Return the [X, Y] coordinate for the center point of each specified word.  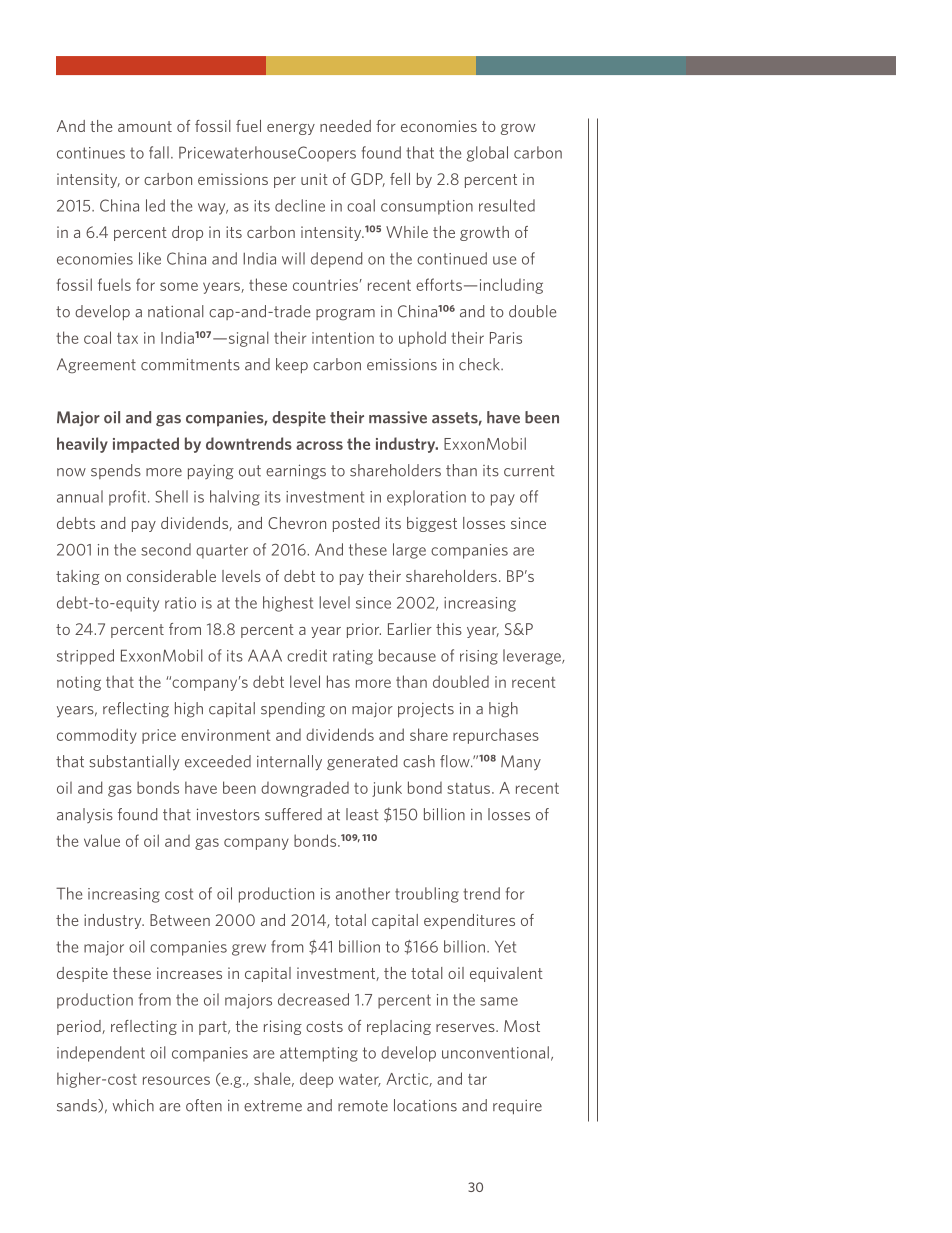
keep [292, 365]
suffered [293, 814]
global [487, 154]
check [480, 364]
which [133, 1105]
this [449, 629]
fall [159, 152]
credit [307, 655]
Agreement [96, 366]
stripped [85, 657]
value [102, 840]
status [470, 788]
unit [314, 179]
